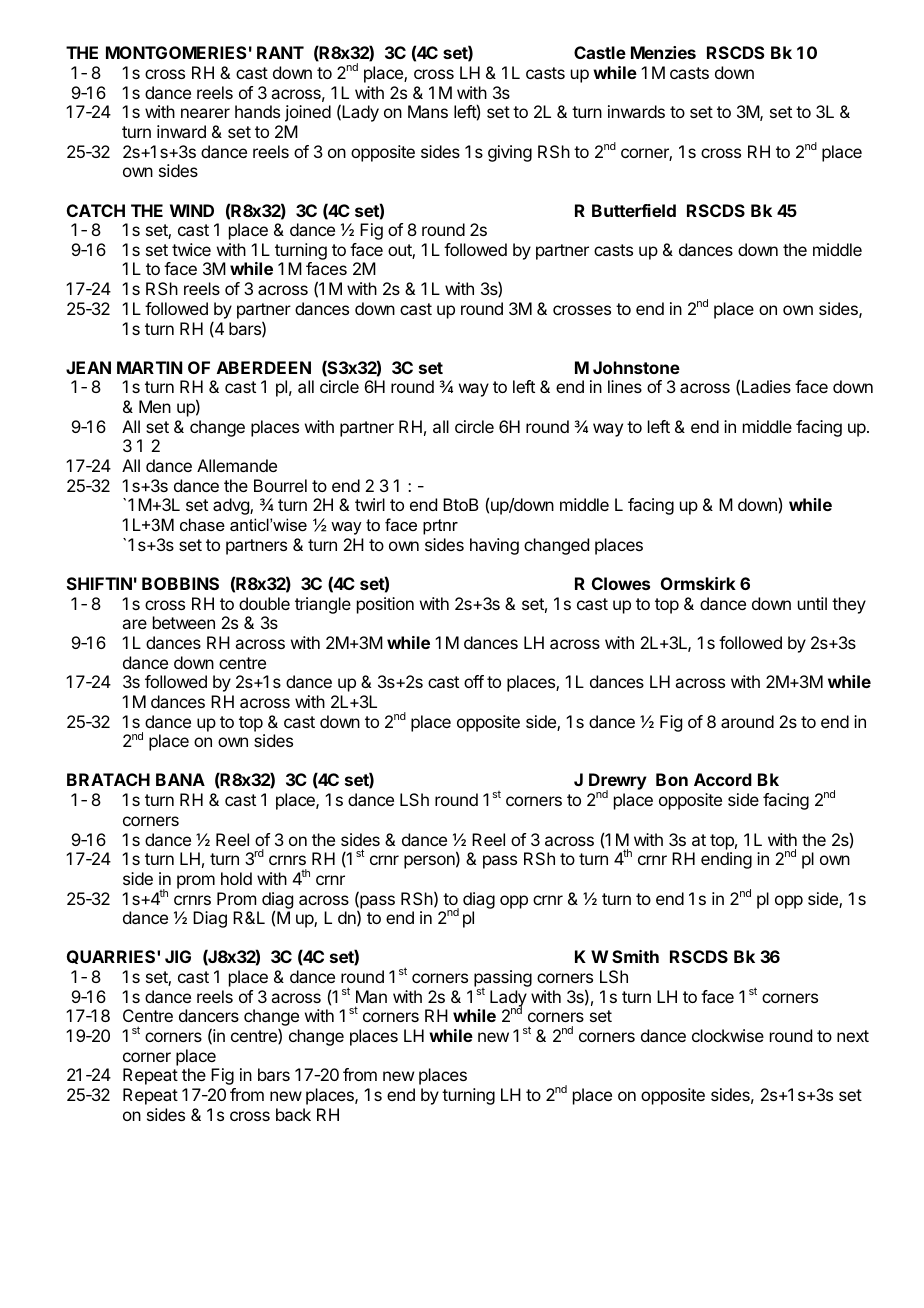 The image size is (924, 1308). What do you see at coordinates (853, 1036) in the screenshot?
I see `next` at bounding box center [853, 1036].
